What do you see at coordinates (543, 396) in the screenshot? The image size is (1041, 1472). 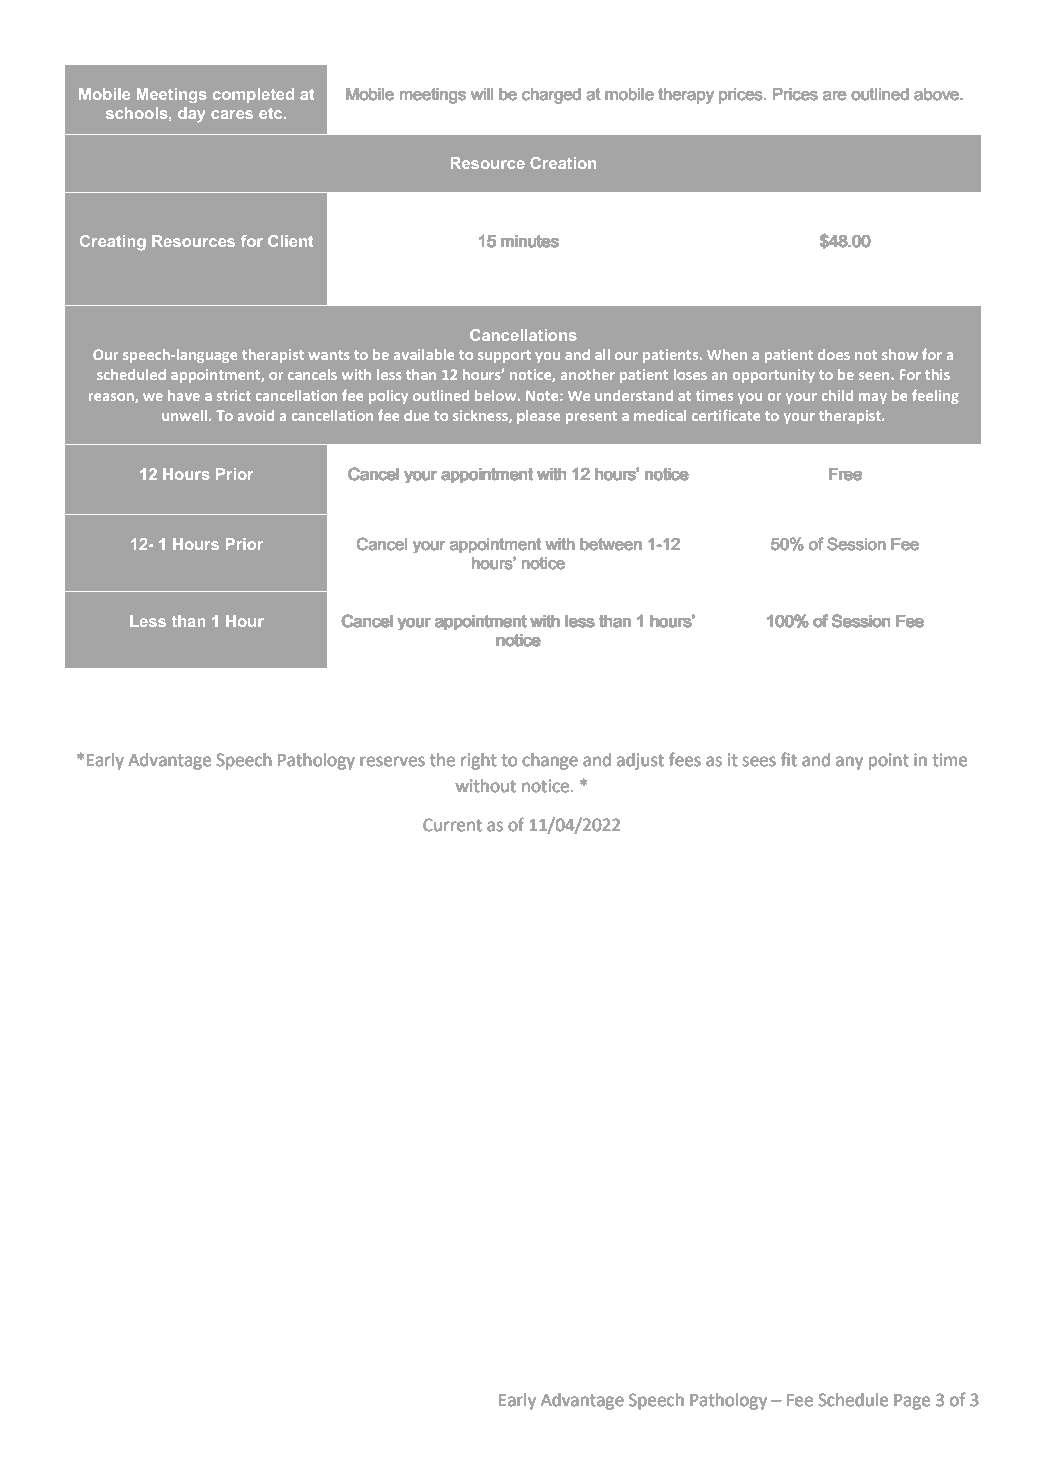 I see `Note` at bounding box center [543, 396].
